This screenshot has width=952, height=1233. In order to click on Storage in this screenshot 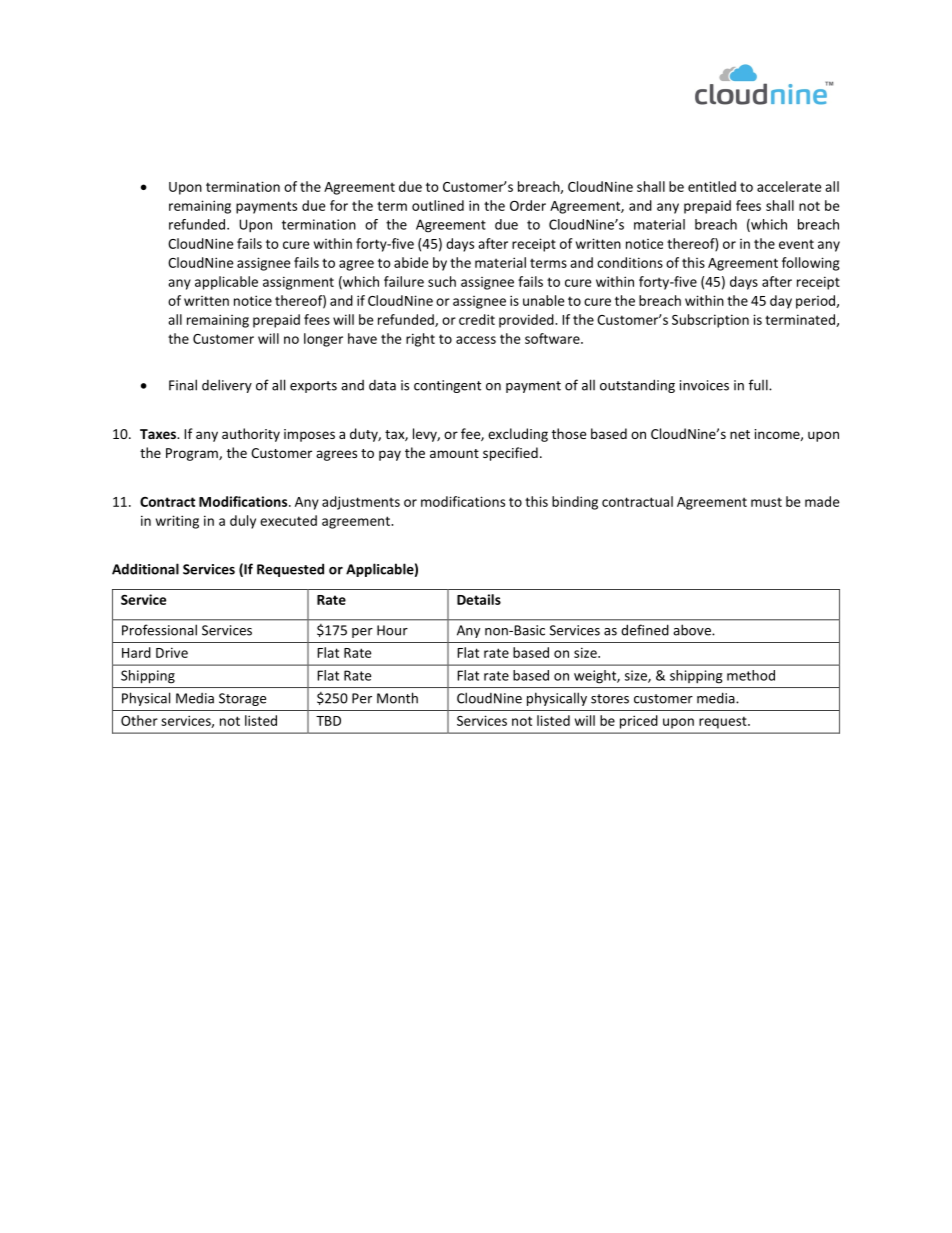, I will do `click(242, 699)`.
